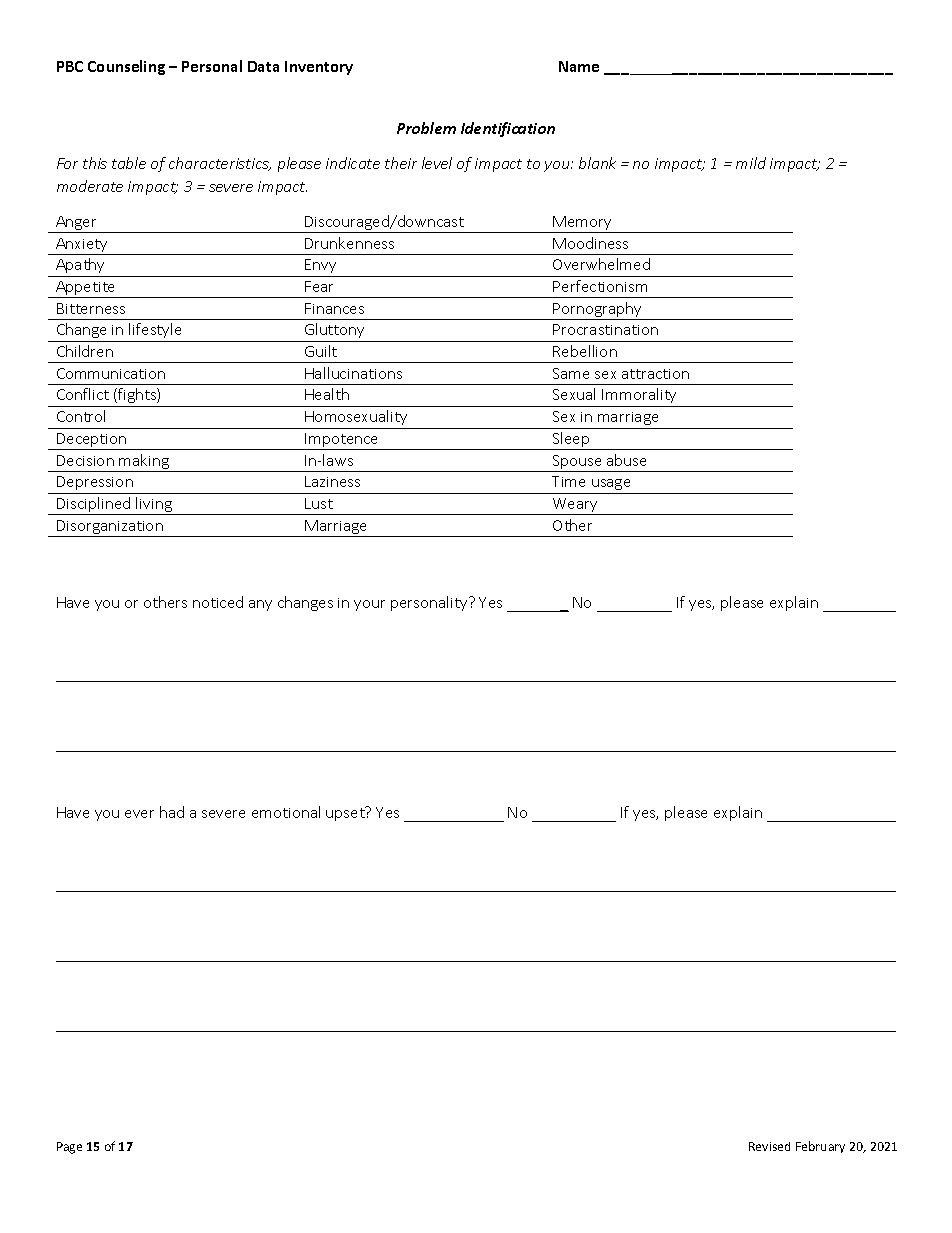  I want to click on had, so click(172, 812).
